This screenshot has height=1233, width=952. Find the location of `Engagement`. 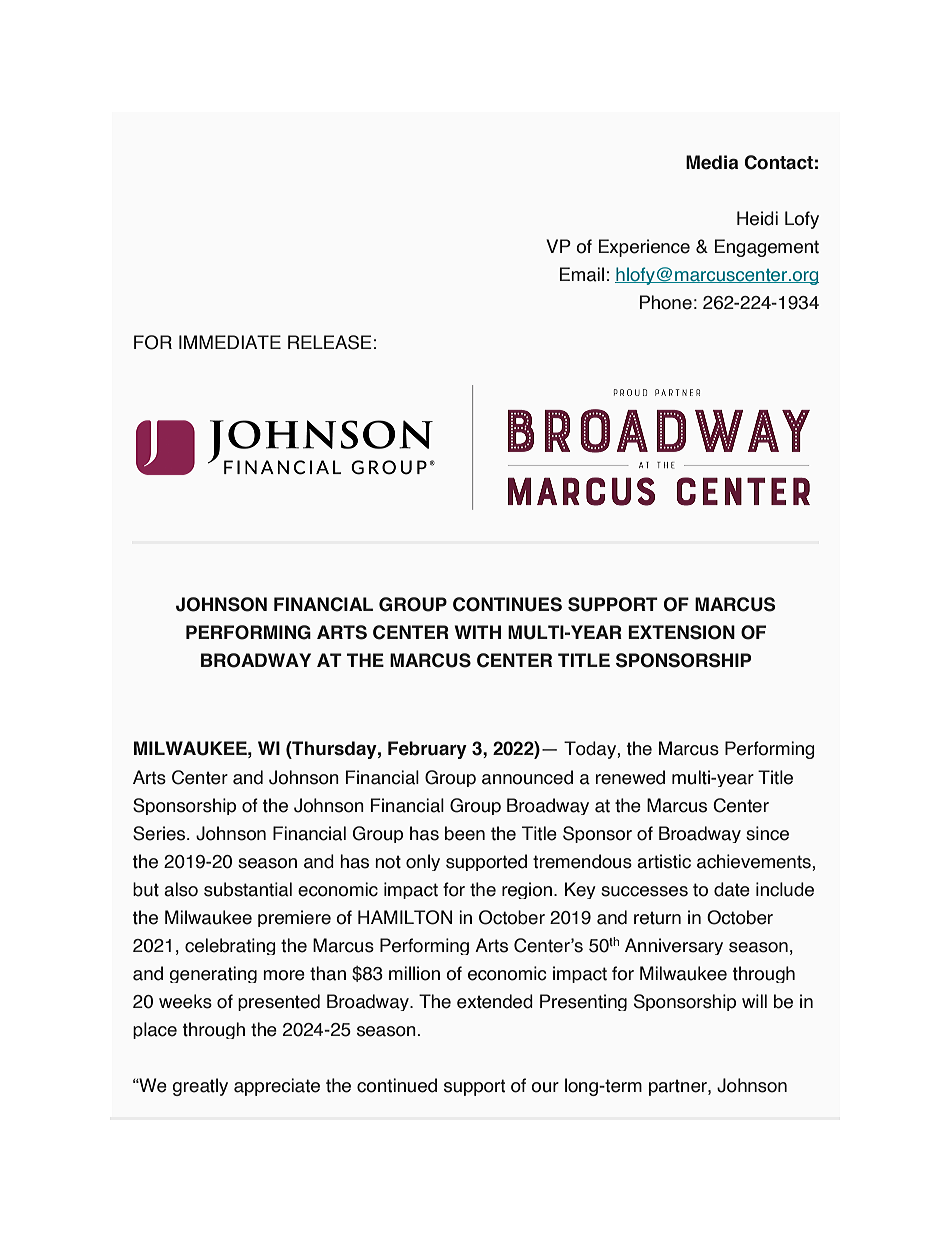

Engagement is located at coordinates (767, 248).
